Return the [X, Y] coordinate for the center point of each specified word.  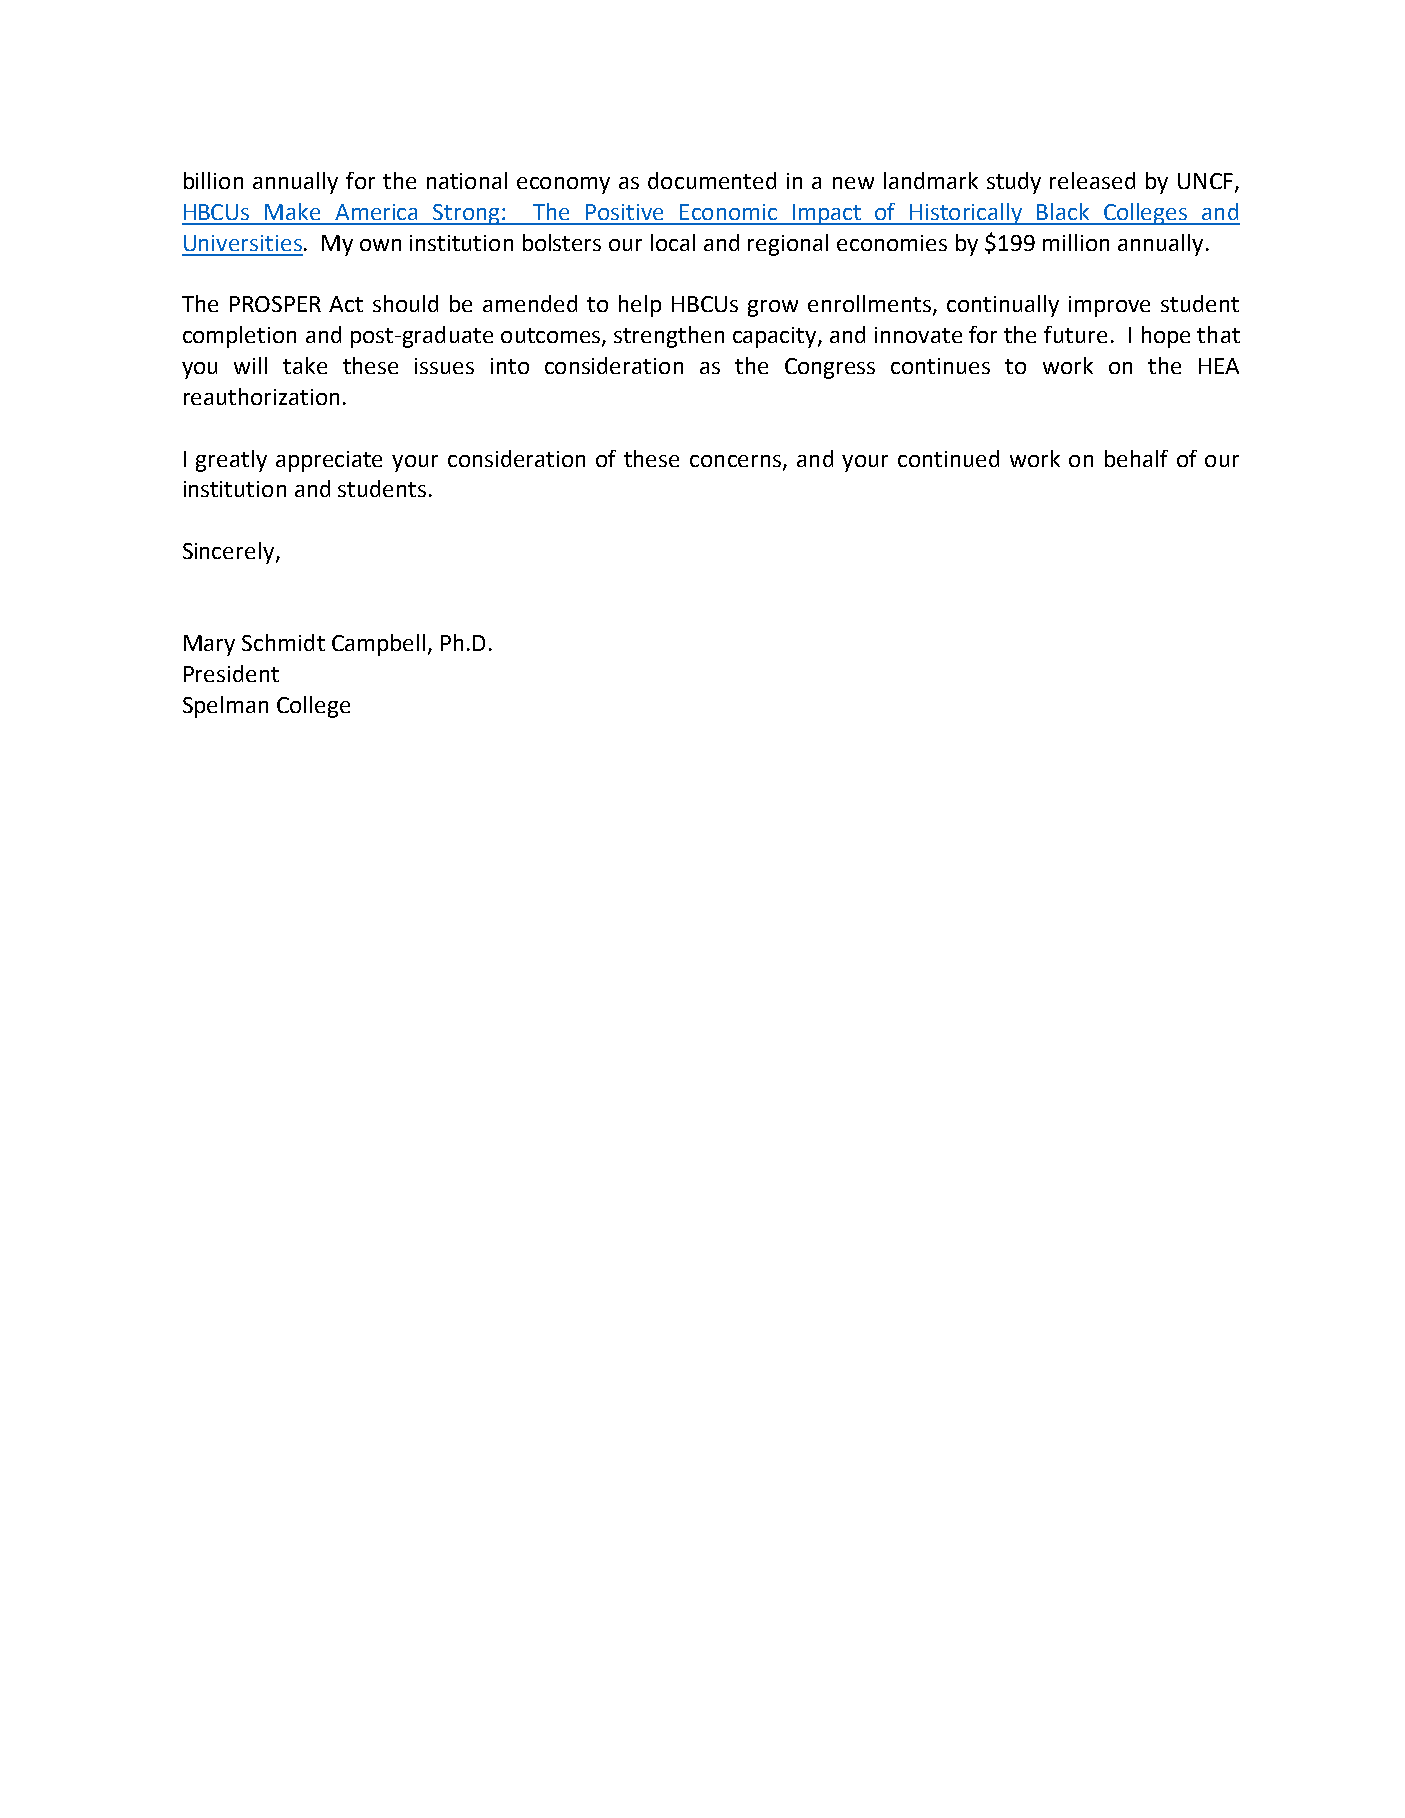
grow [773, 308]
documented [712, 180]
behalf [1136, 458]
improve [1109, 306]
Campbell [378, 645]
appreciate [329, 461]
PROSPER [275, 304]
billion [213, 180]
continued [948, 458]
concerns [735, 461]
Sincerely [230, 553]
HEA [1219, 366]
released [1092, 180]
